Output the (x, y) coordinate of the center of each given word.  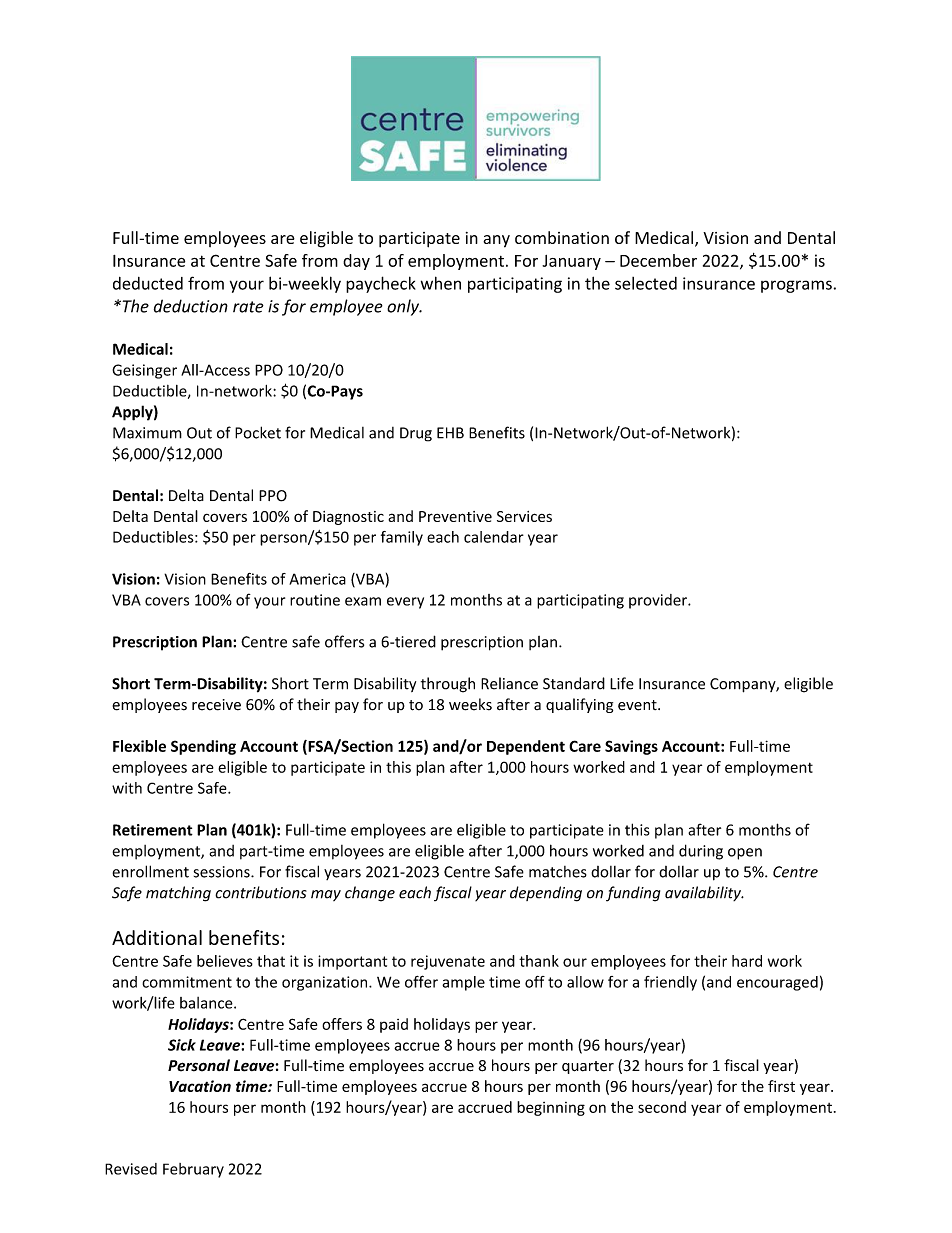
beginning (551, 1108)
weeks (470, 704)
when (441, 283)
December (658, 260)
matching (178, 894)
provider (659, 601)
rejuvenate (448, 962)
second (662, 1107)
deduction (191, 306)
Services (524, 516)
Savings (631, 747)
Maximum (147, 433)
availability (704, 893)
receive (216, 705)
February (193, 1170)
